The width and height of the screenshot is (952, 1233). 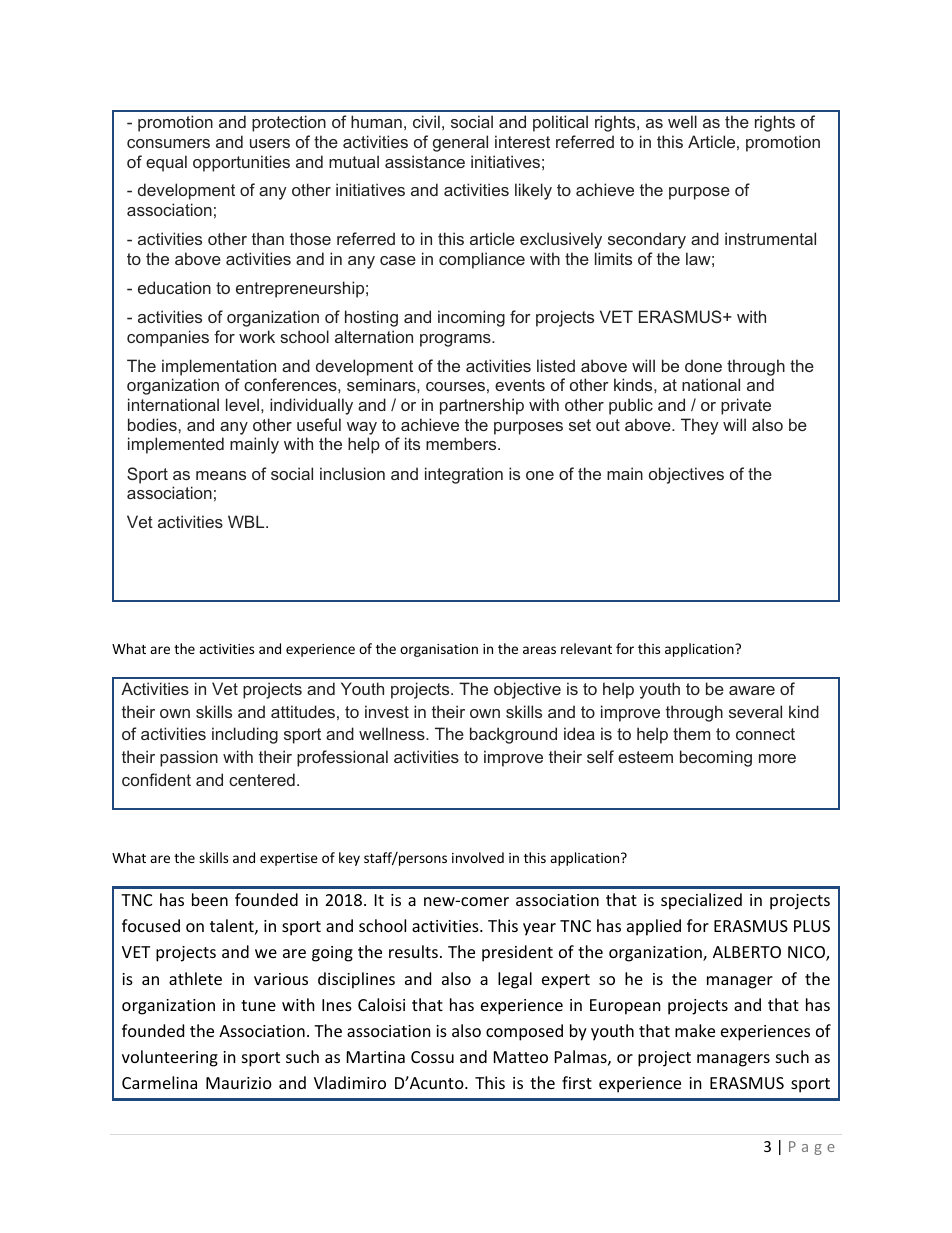 I want to click on instrumental, so click(x=770, y=238).
